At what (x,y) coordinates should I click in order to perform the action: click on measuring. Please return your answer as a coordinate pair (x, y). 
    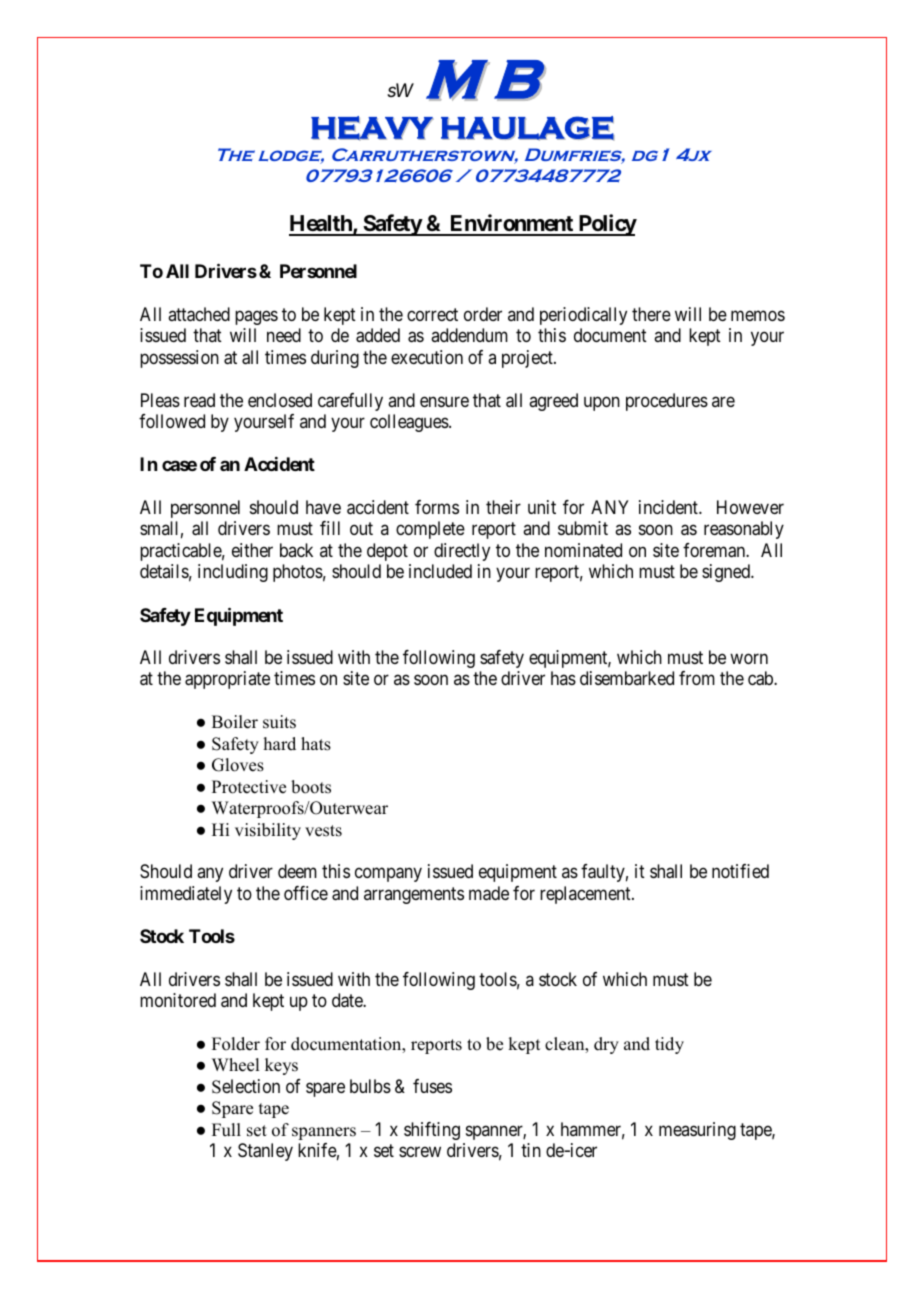
    Looking at the image, I should click on (697, 1131).
